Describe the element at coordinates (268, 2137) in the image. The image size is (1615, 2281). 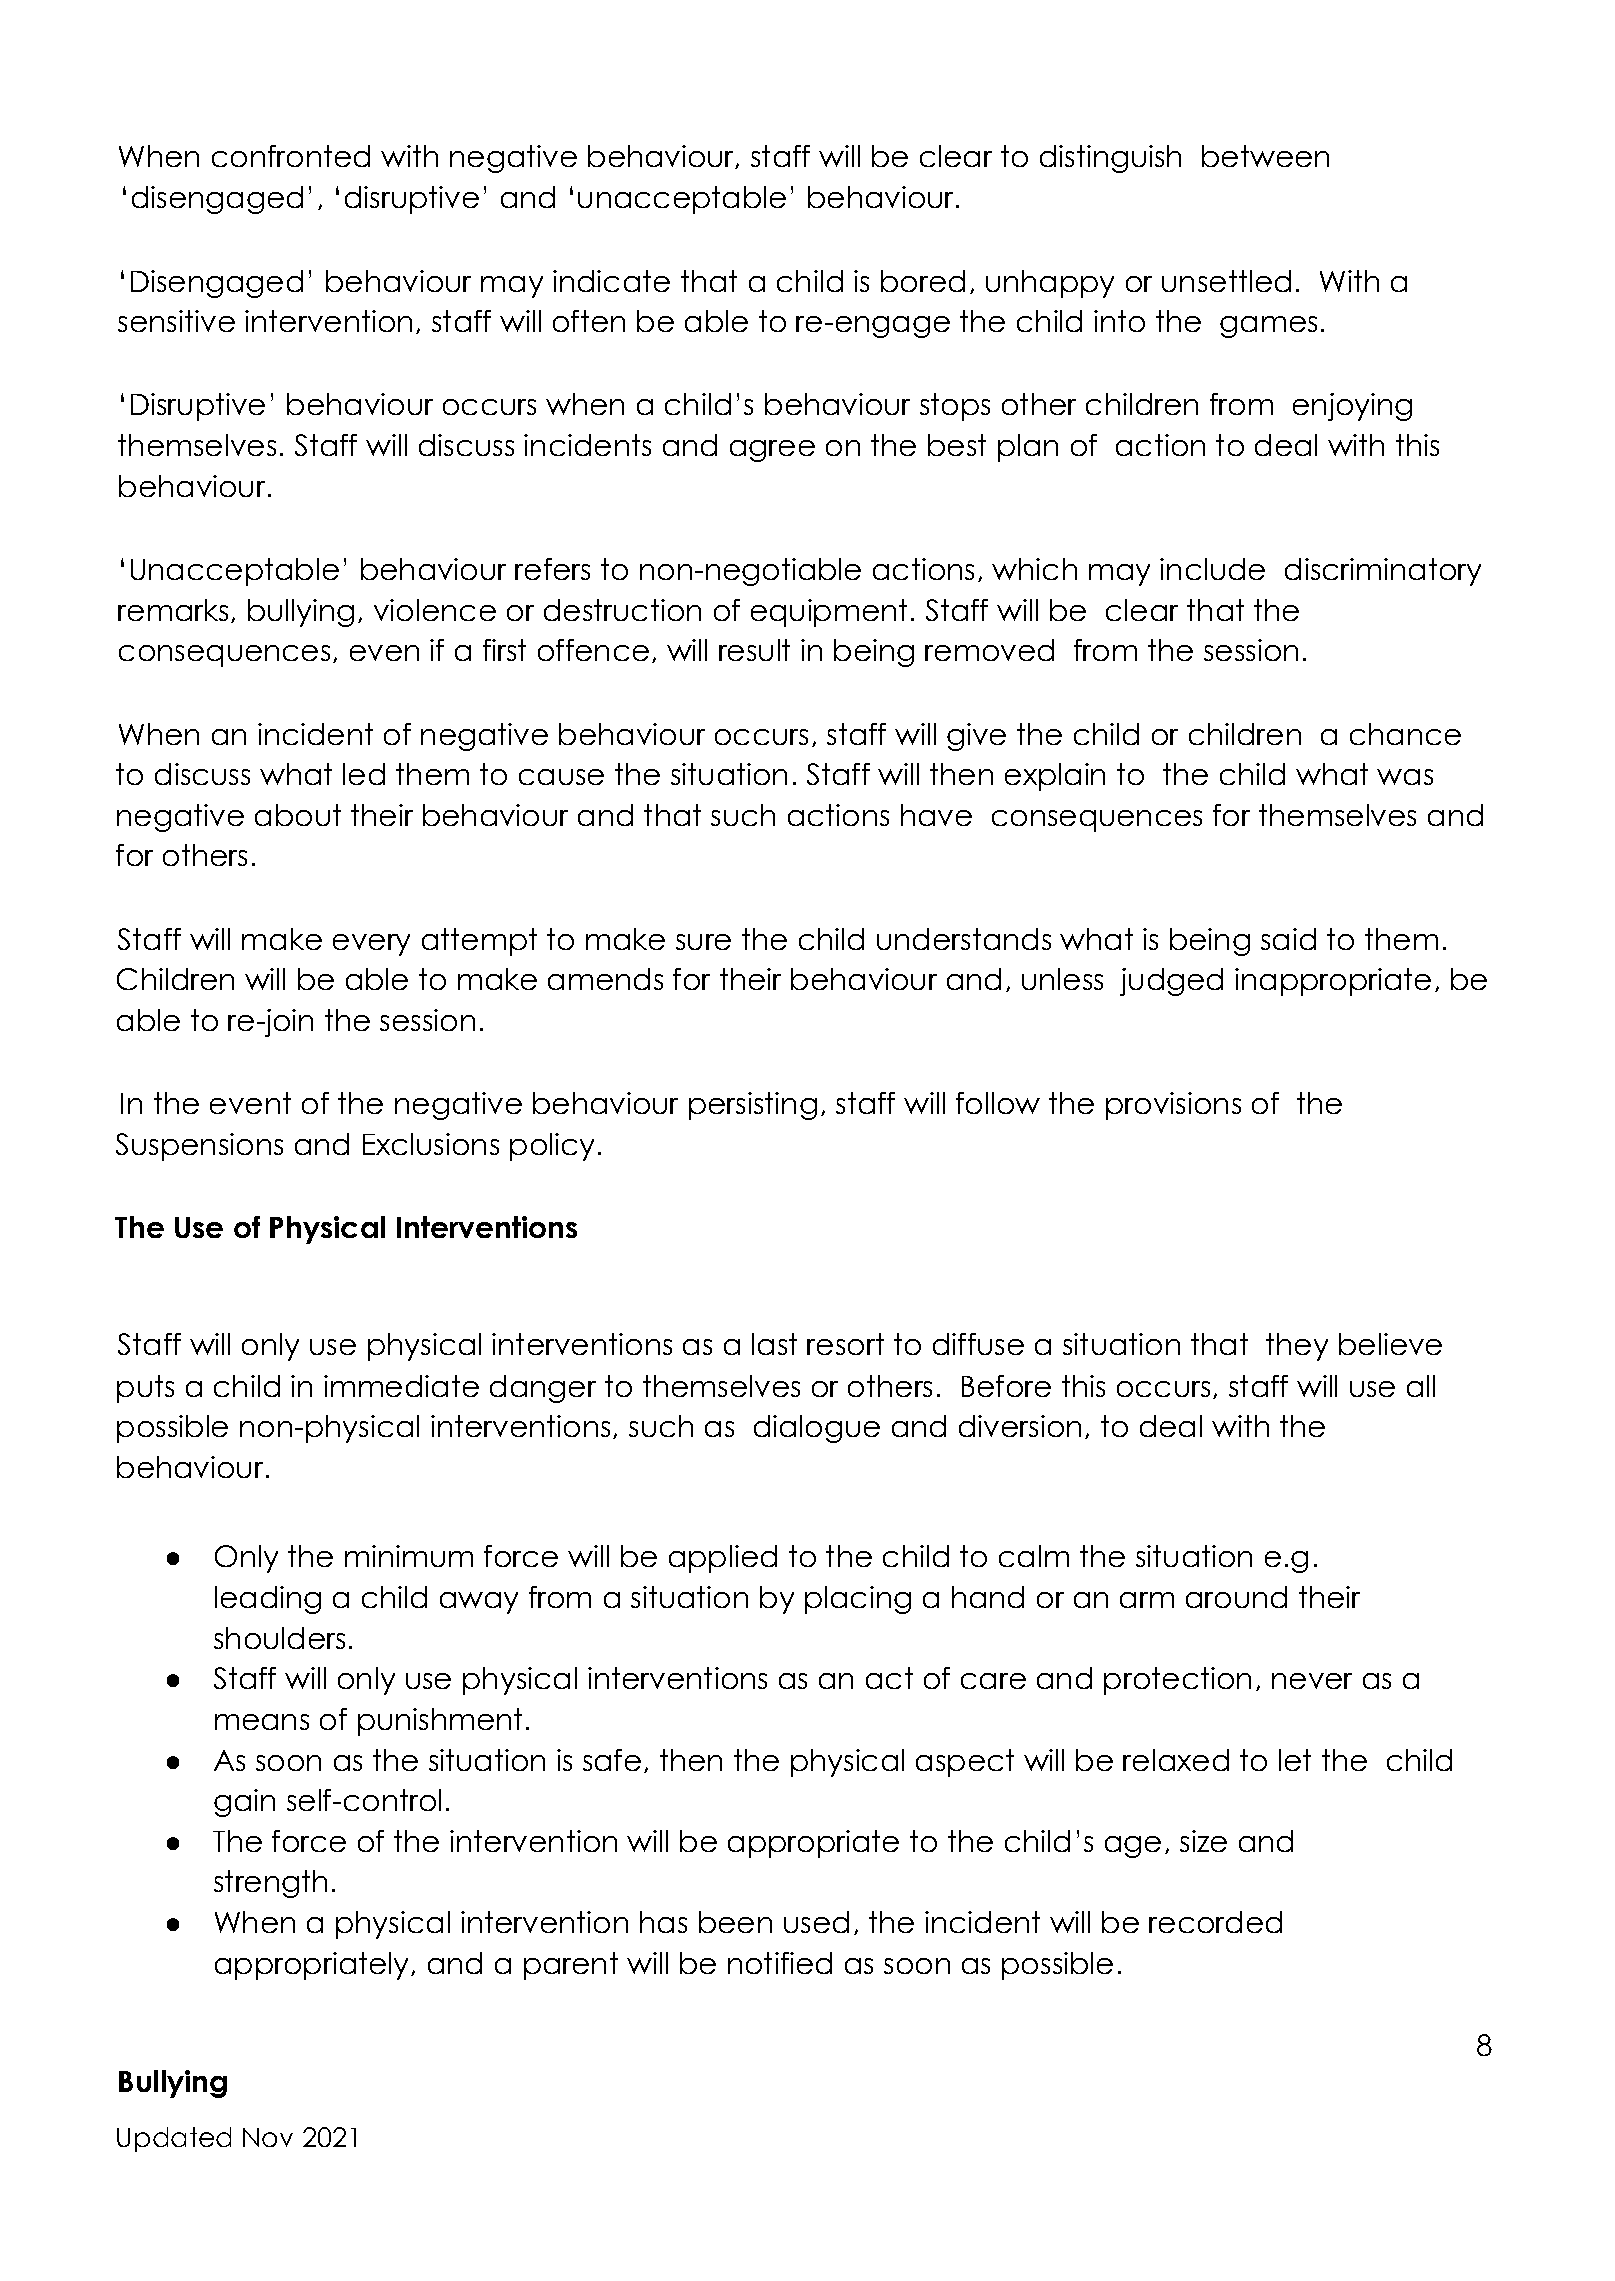
I see `Nov` at that location.
